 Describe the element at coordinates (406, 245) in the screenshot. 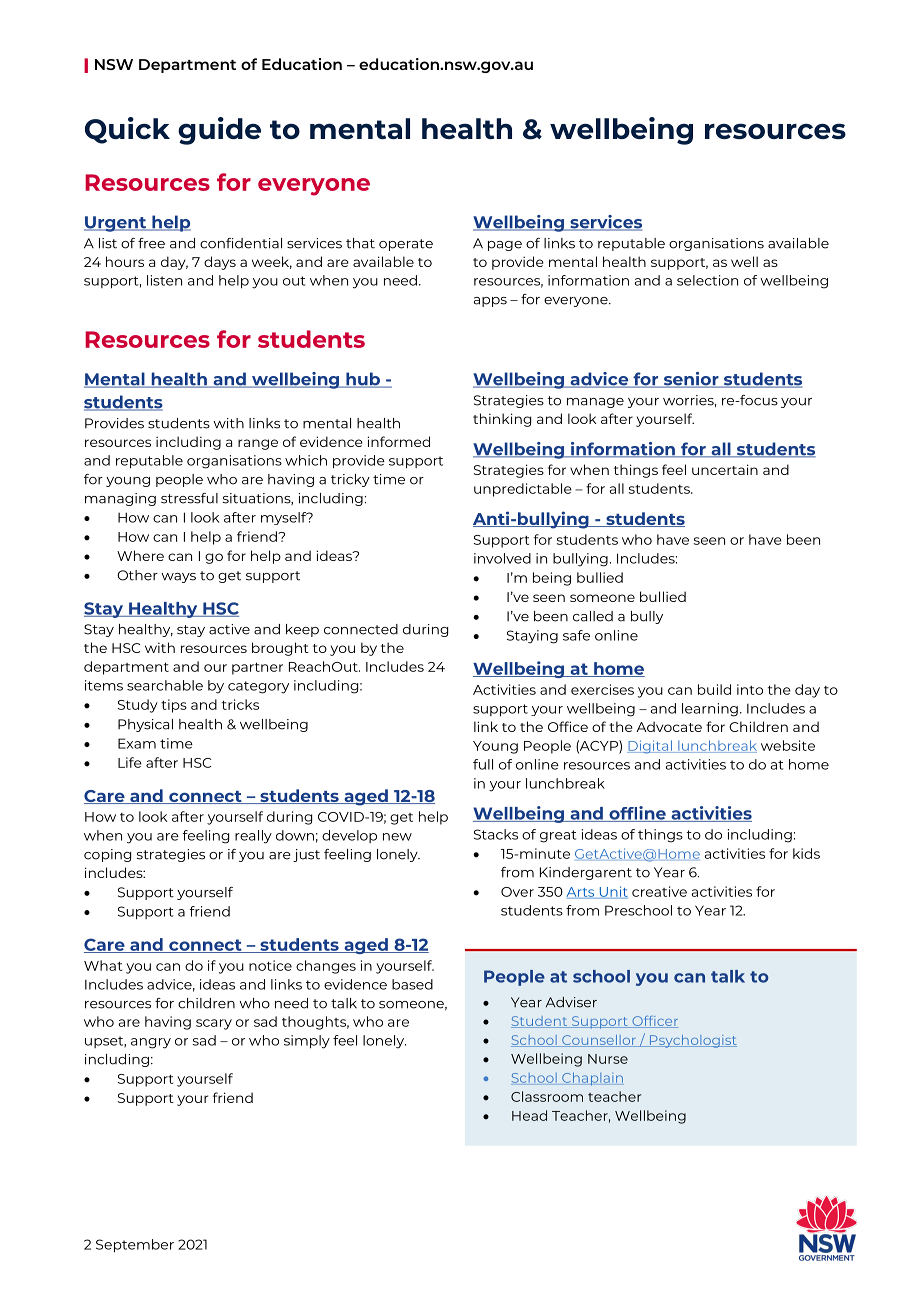

I see `operate` at that location.
